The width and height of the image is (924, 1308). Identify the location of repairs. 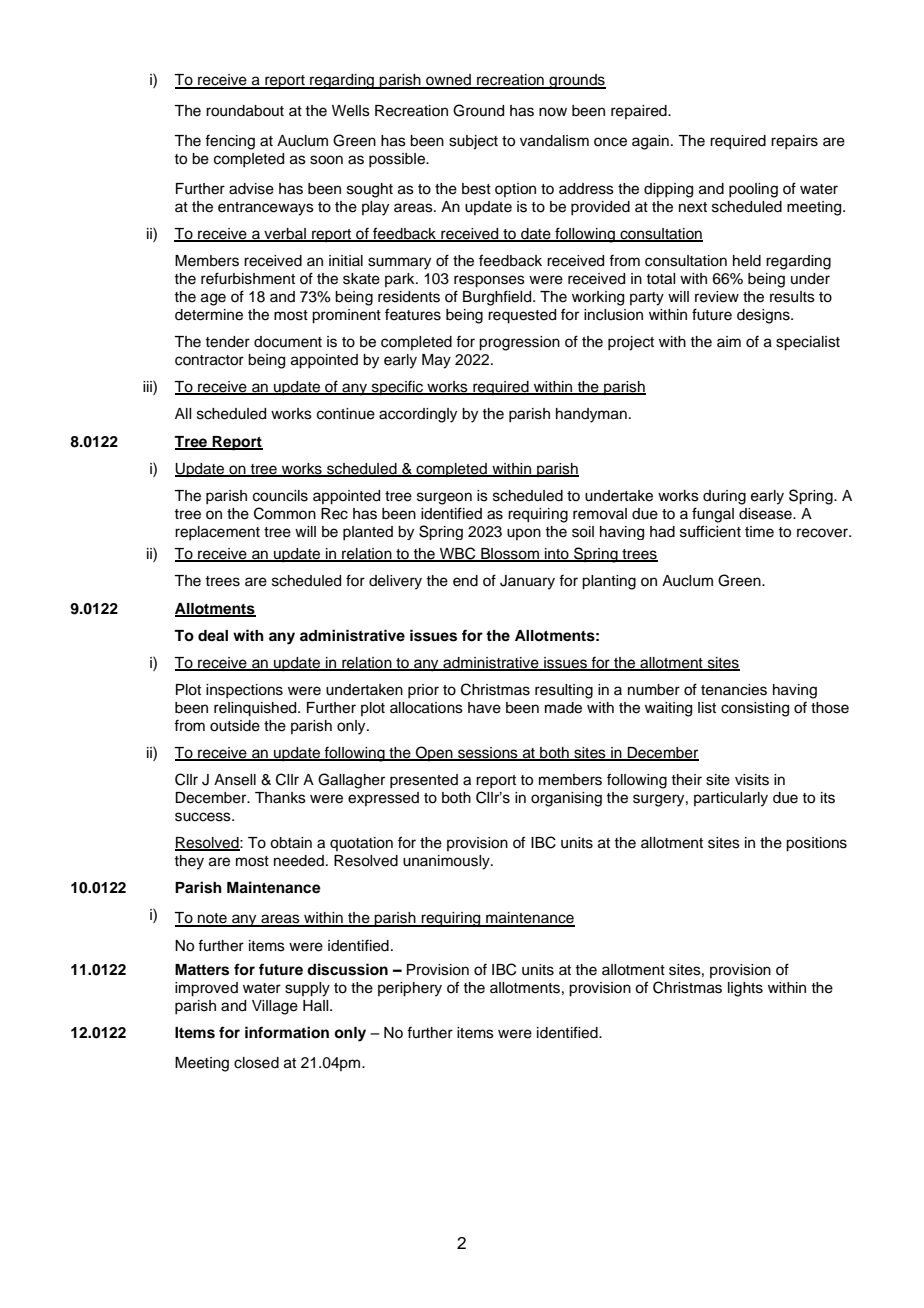
(794, 142).
